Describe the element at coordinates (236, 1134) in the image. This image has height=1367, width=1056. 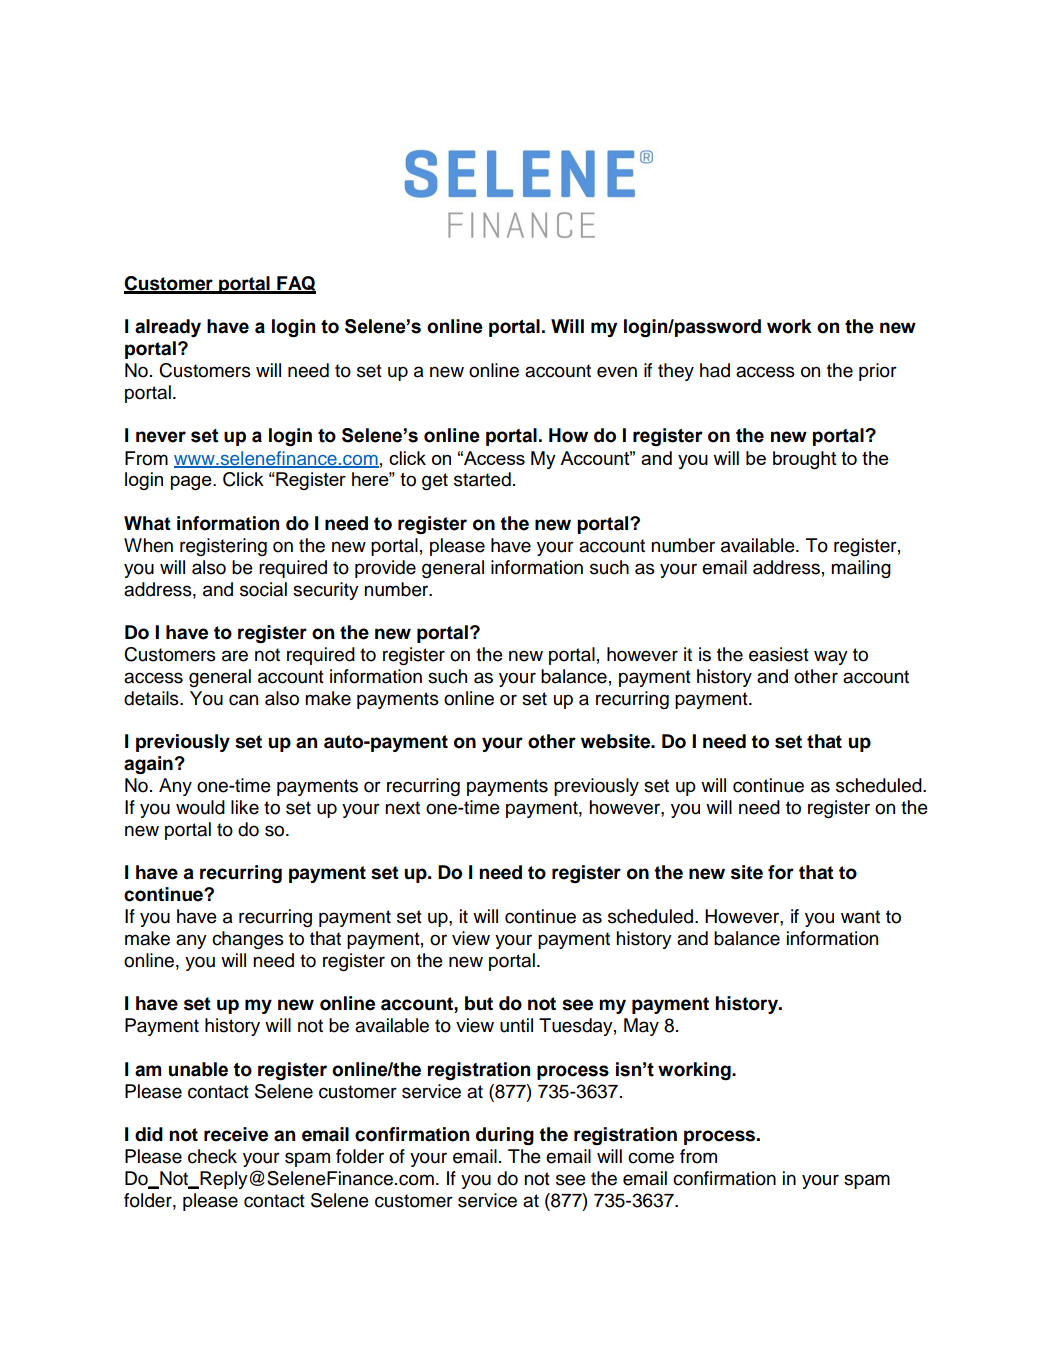
I see `receive` at that location.
